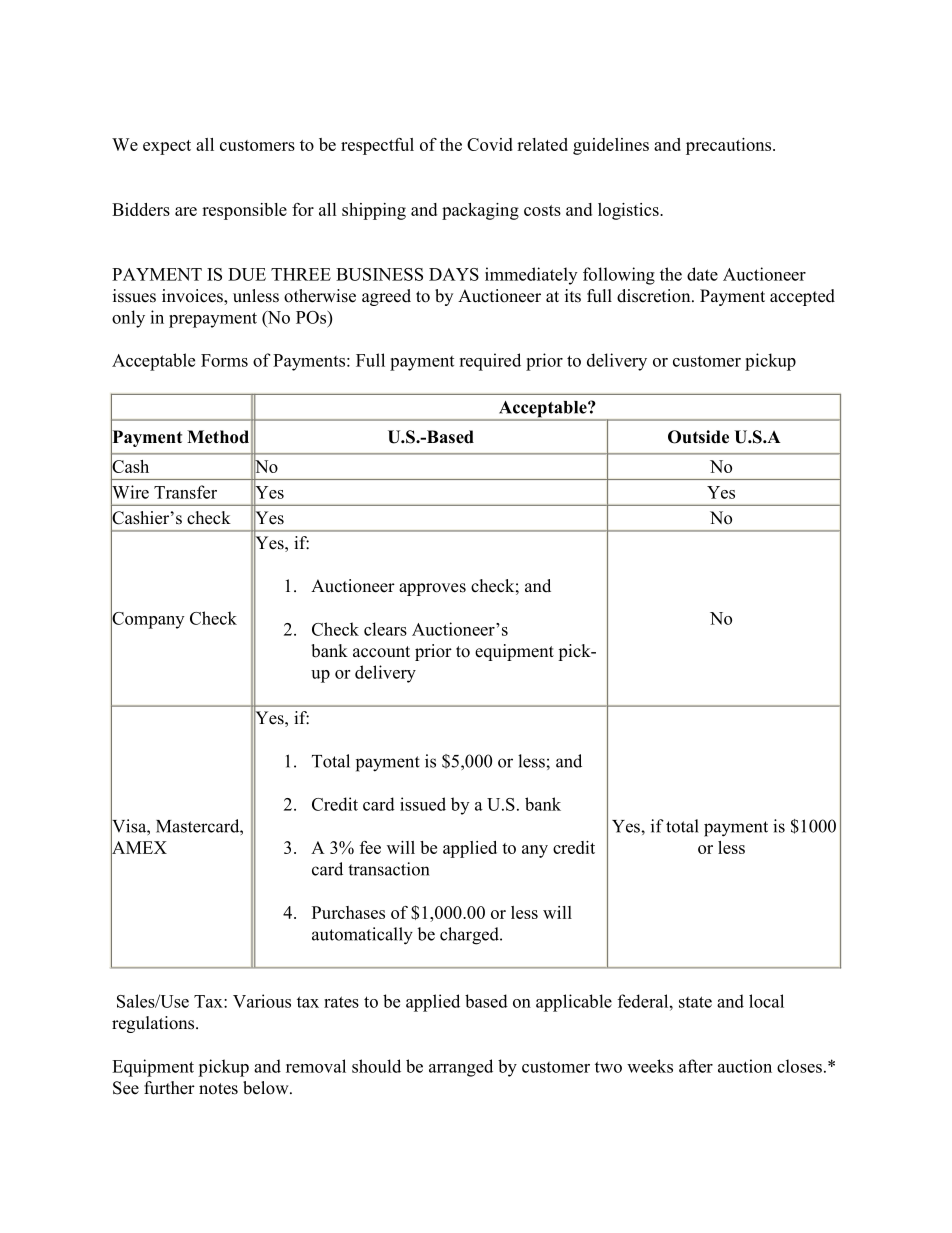 The height and width of the screenshot is (1233, 952). Describe the element at coordinates (698, 437) in the screenshot. I see `Outside` at that location.
